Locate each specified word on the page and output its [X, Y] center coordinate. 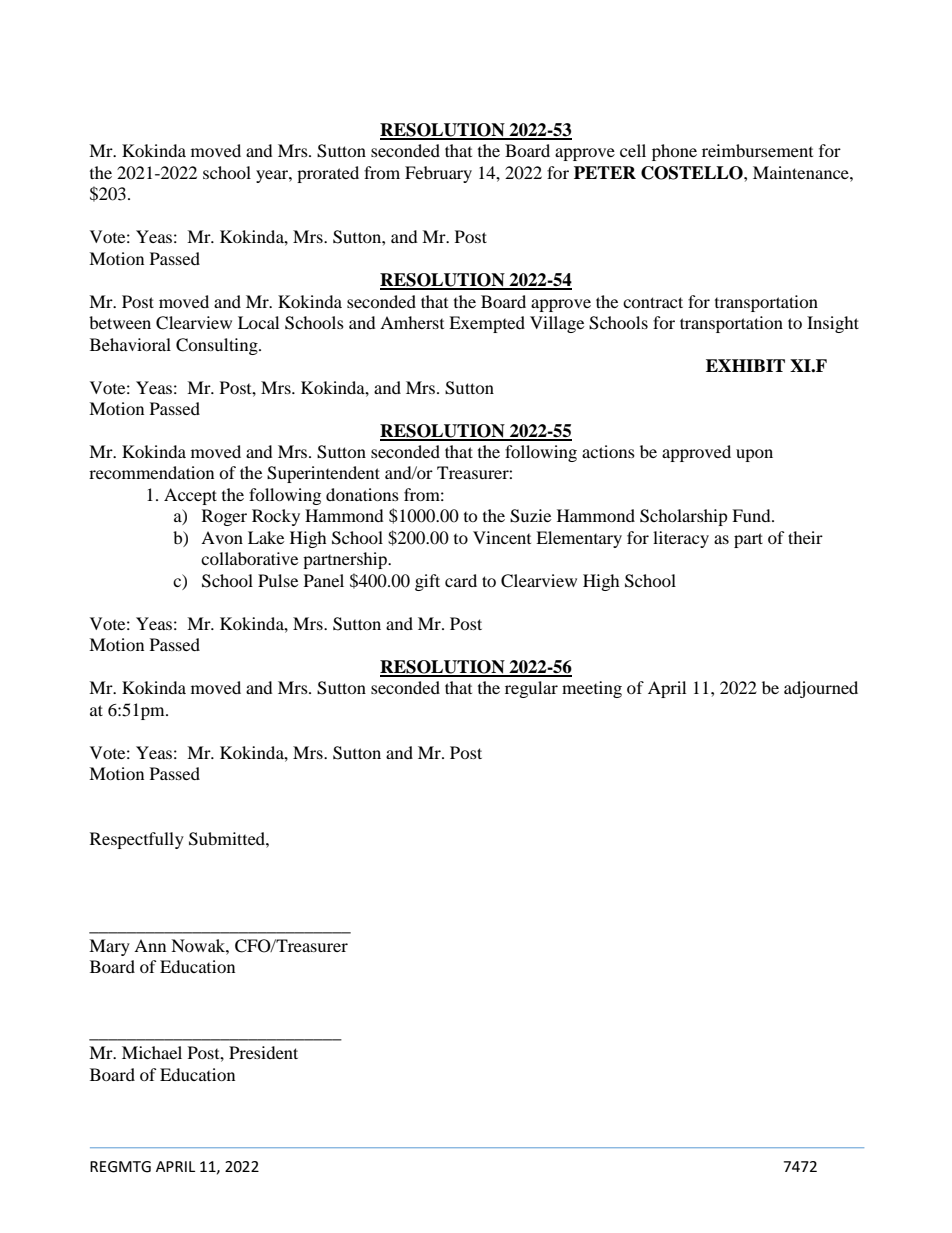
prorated [328, 174]
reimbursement [757, 150]
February [438, 174]
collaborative [249, 558]
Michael [152, 1052]
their [805, 537]
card [461, 580]
